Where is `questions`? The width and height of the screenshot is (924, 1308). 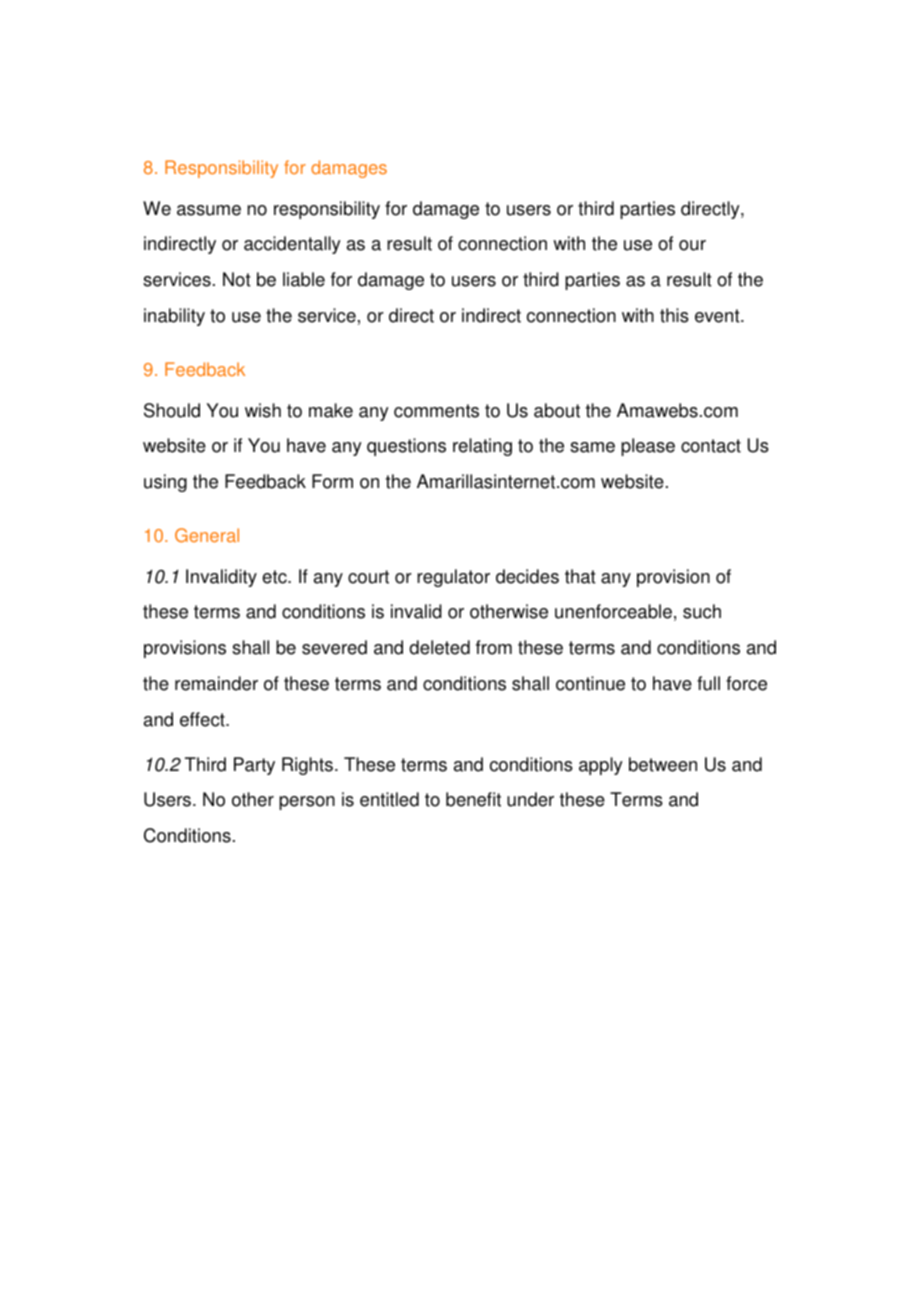 questions is located at coordinates (406, 447).
